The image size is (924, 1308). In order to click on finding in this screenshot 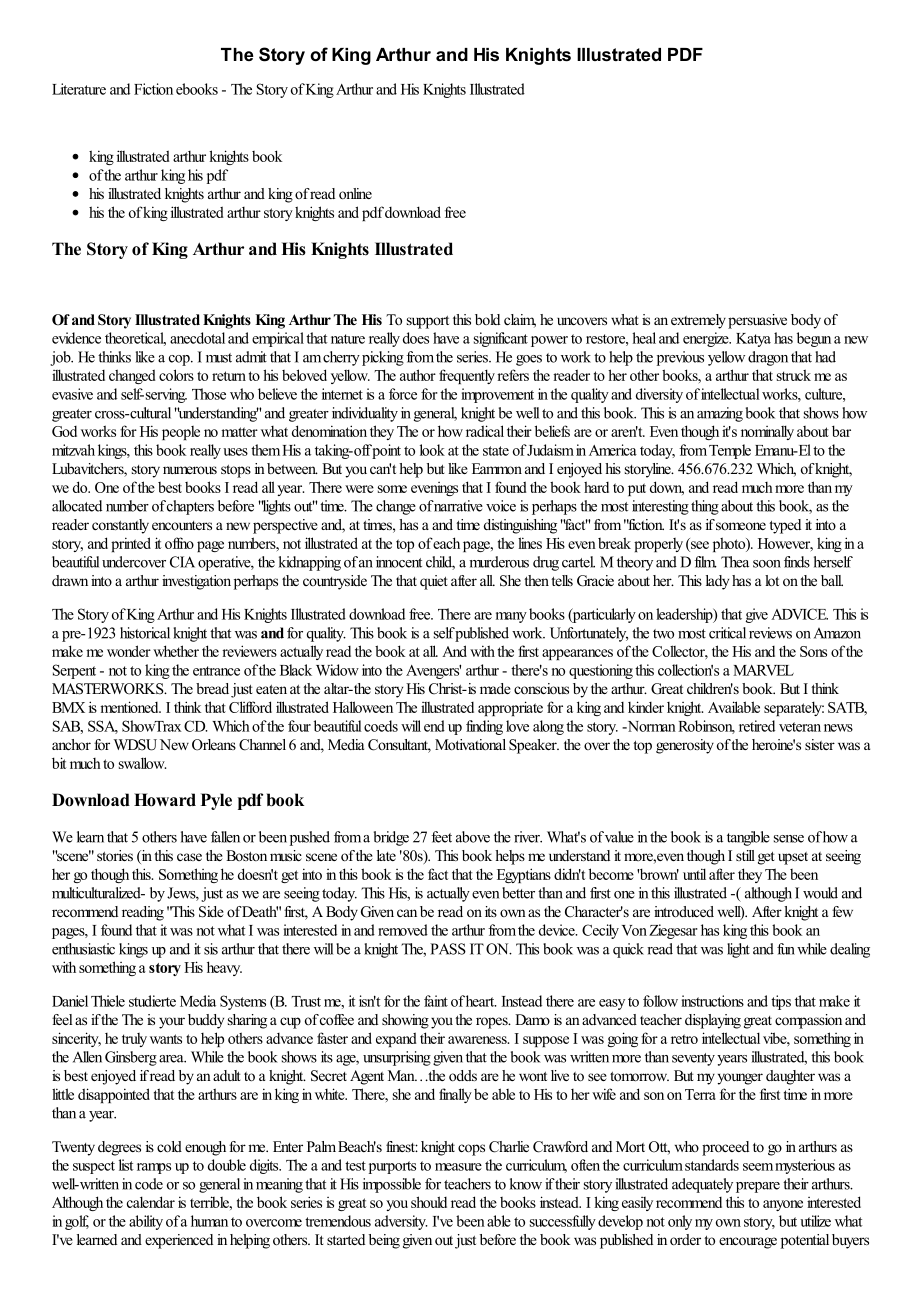, I will do `click(484, 727)`.
